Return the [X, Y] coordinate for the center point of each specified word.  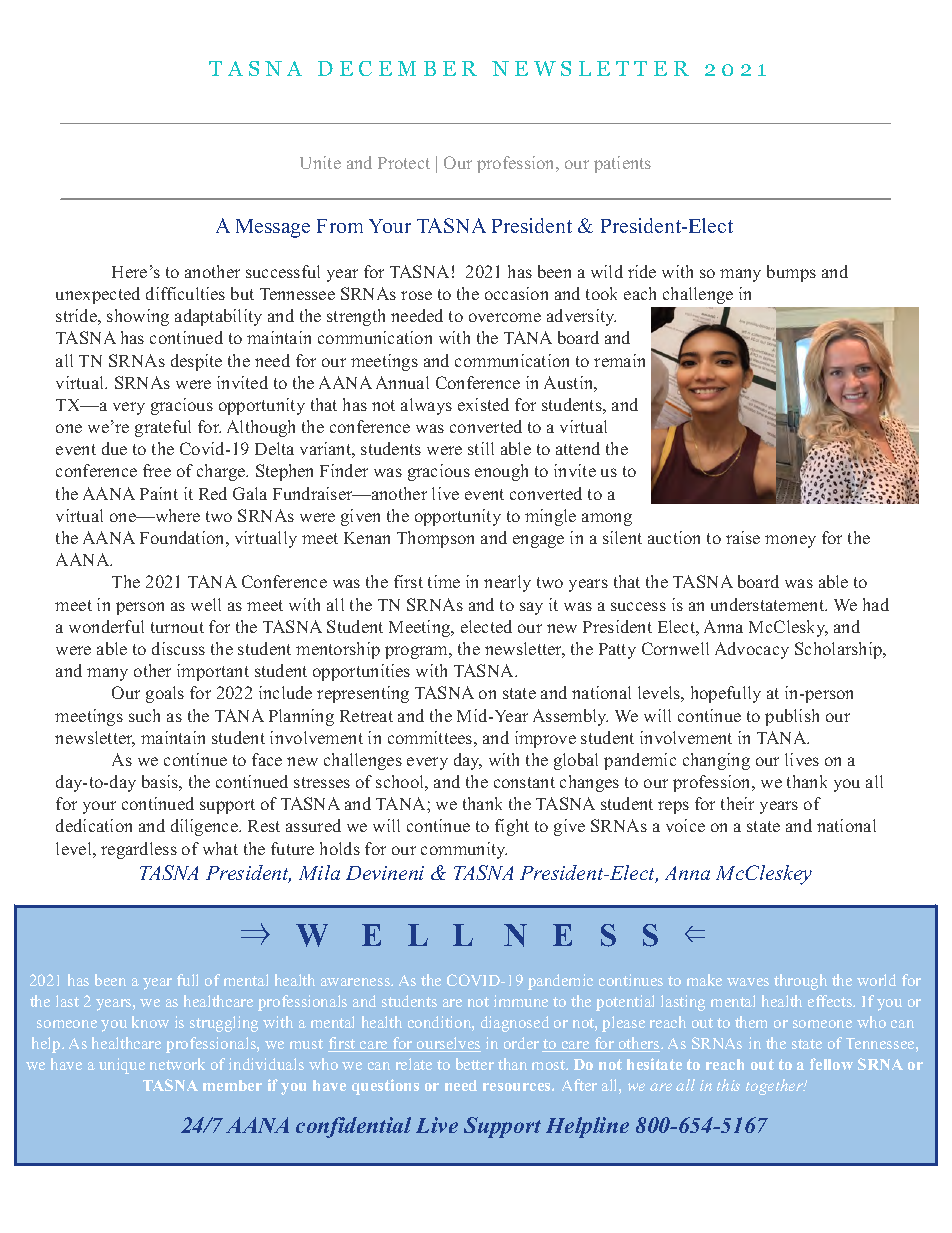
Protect [404, 163]
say [531, 608]
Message [273, 228]
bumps [791, 273]
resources [518, 1087]
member [232, 1085]
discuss [178, 648]
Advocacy [752, 650]
